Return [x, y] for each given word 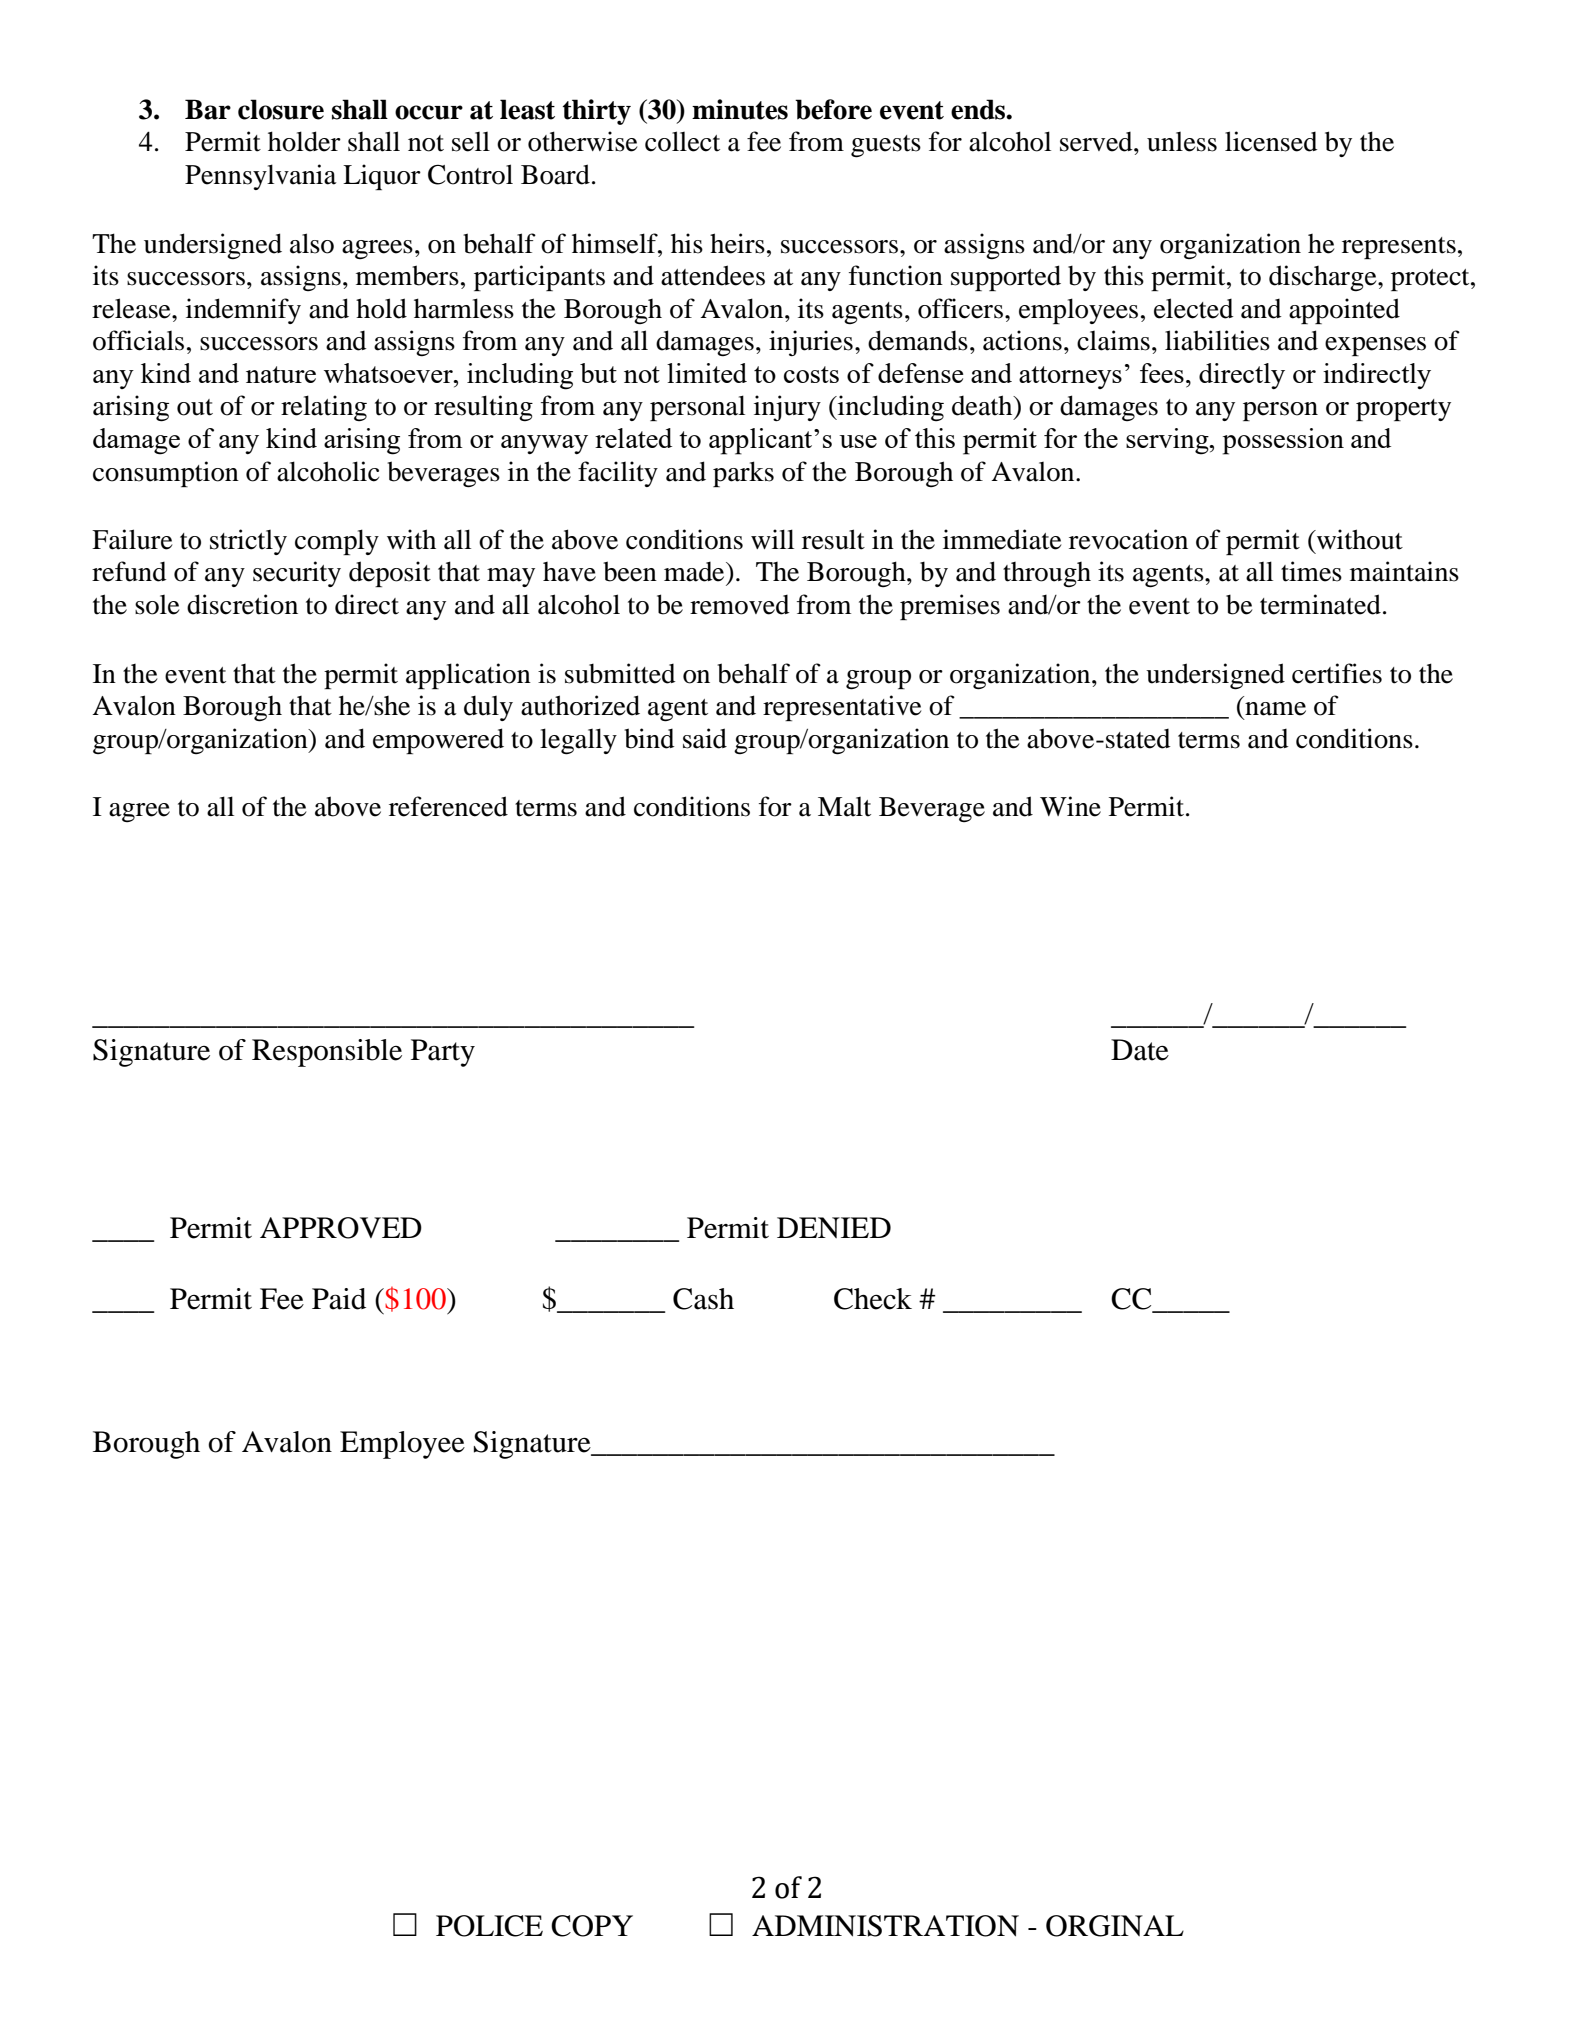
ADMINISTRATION [885, 1926]
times [1311, 571]
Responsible [327, 1053]
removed [740, 604]
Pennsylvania [261, 177]
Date [1140, 1050]
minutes [740, 109]
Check [873, 1299]
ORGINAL [1115, 1926]
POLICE [489, 1926]
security [297, 574]
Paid [339, 1299]
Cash [703, 1299]
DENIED [834, 1227]
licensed [1271, 141]
